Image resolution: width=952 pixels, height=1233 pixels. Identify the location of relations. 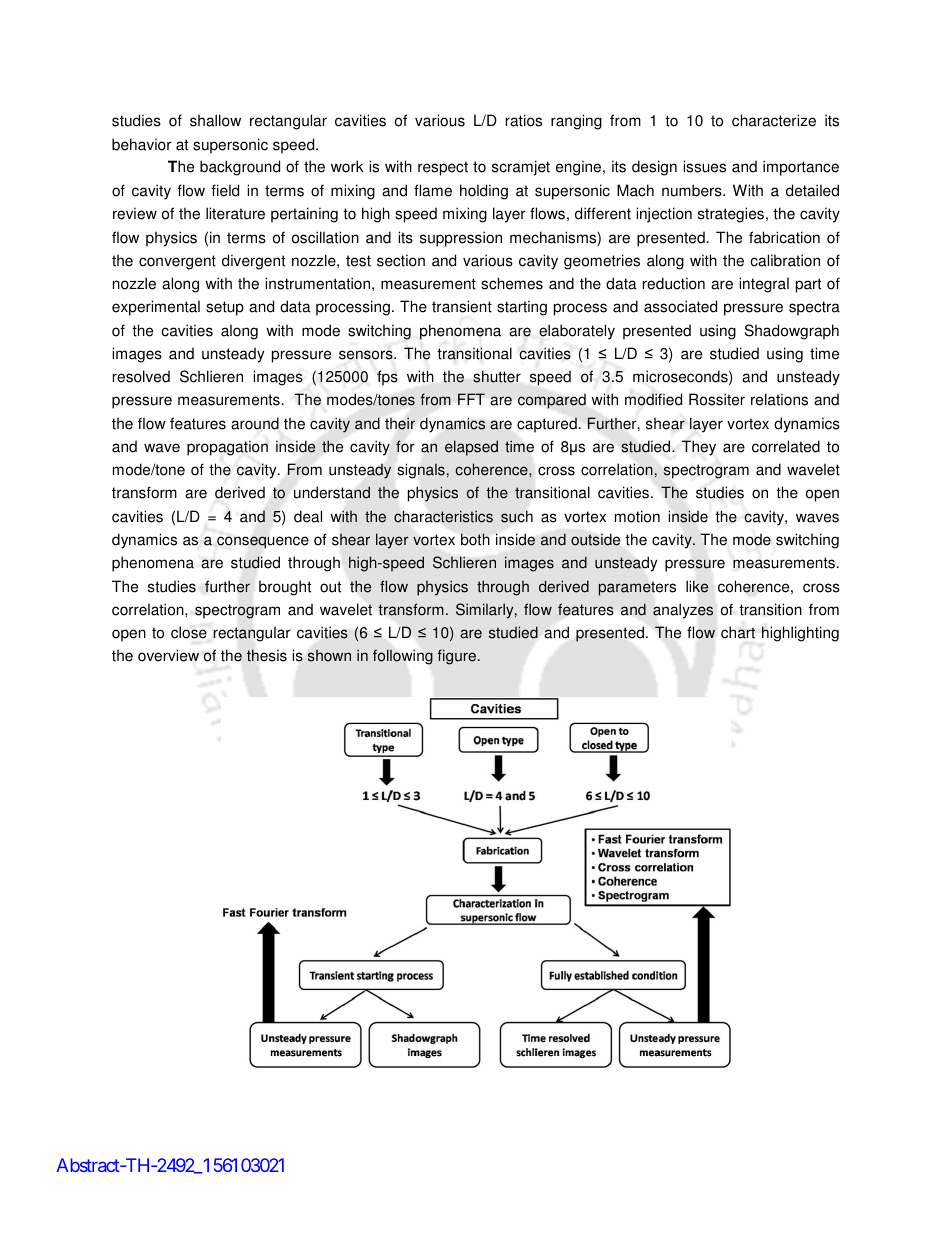
(779, 399).
